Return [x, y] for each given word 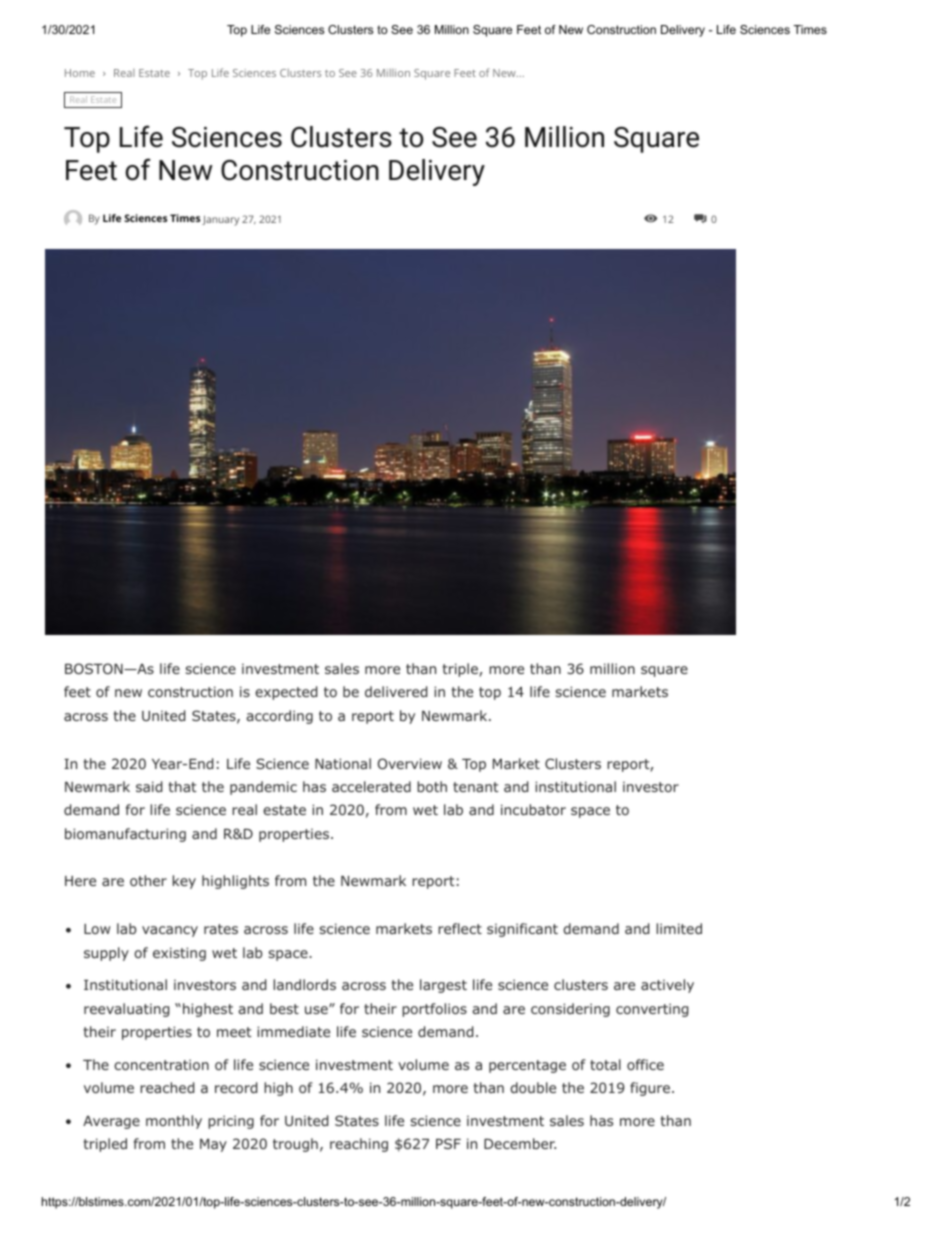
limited [679, 928]
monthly [174, 1122]
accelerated [371, 786]
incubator [533, 809]
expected [286, 693]
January [220, 220]
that [183, 786]
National [343, 763]
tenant [476, 787]
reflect [460, 928]
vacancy [170, 931]
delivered [396, 691]
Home [80, 73]
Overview [410, 763]
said [149, 786]
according [279, 717]
